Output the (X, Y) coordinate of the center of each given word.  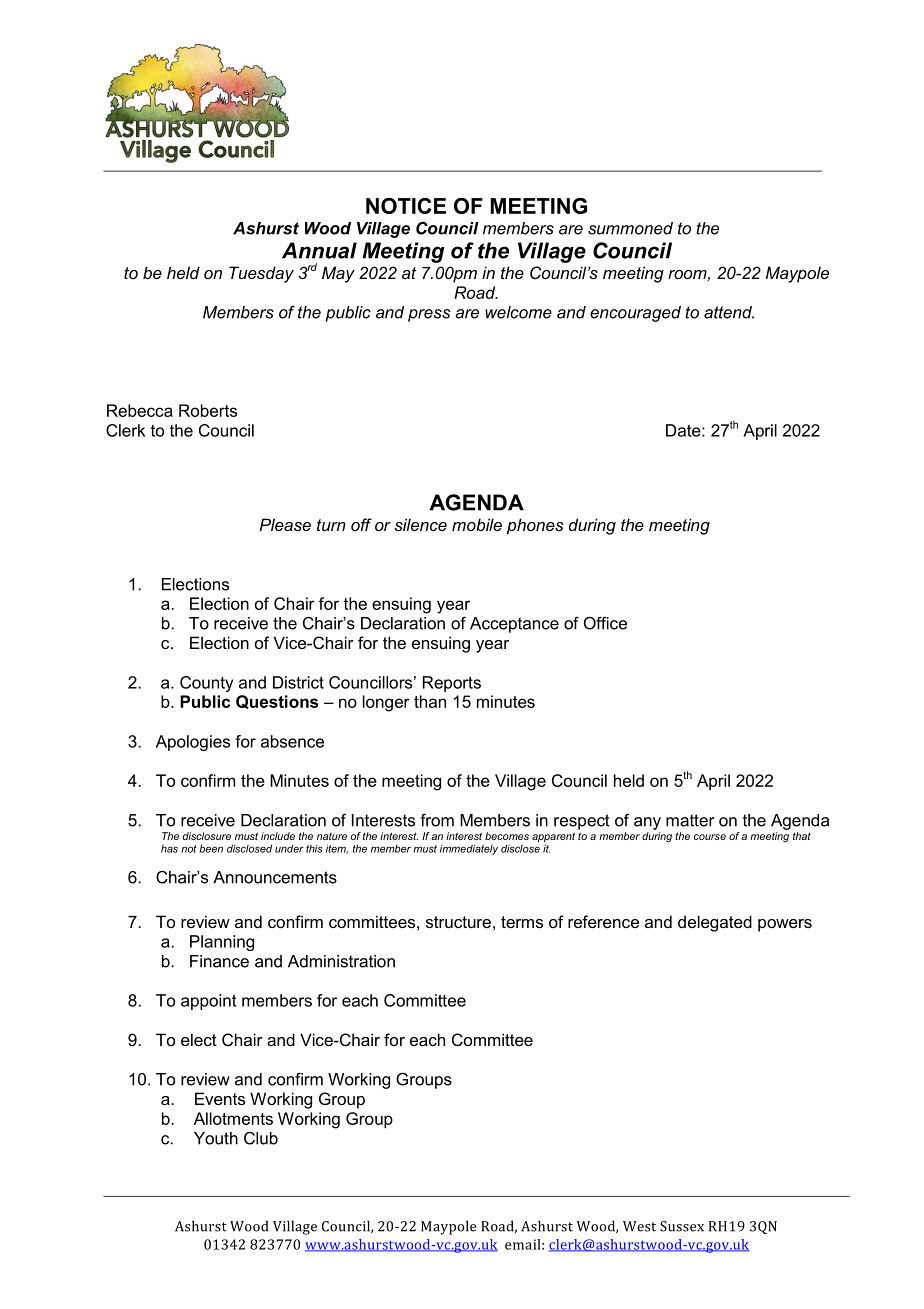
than (430, 701)
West (639, 1226)
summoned (630, 228)
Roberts (208, 410)
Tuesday (261, 274)
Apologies (193, 743)
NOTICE (406, 206)
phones (535, 526)
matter (690, 820)
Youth (216, 1138)
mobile (477, 524)
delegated (715, 923)
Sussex (682, 1226)
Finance (219, 961)
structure (458, 922)
